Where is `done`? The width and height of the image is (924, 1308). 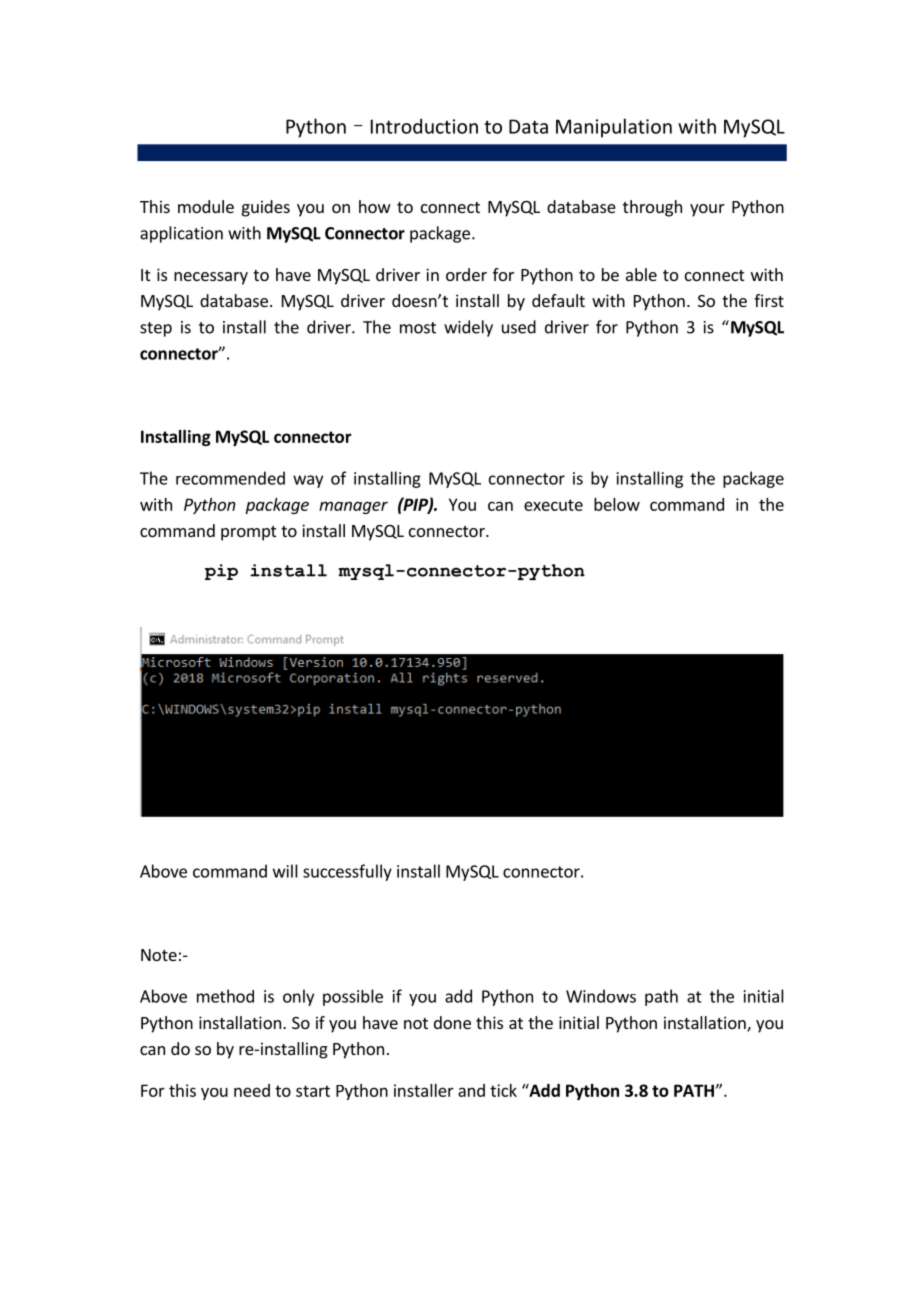 done is located at coordinates (452, 1022).
